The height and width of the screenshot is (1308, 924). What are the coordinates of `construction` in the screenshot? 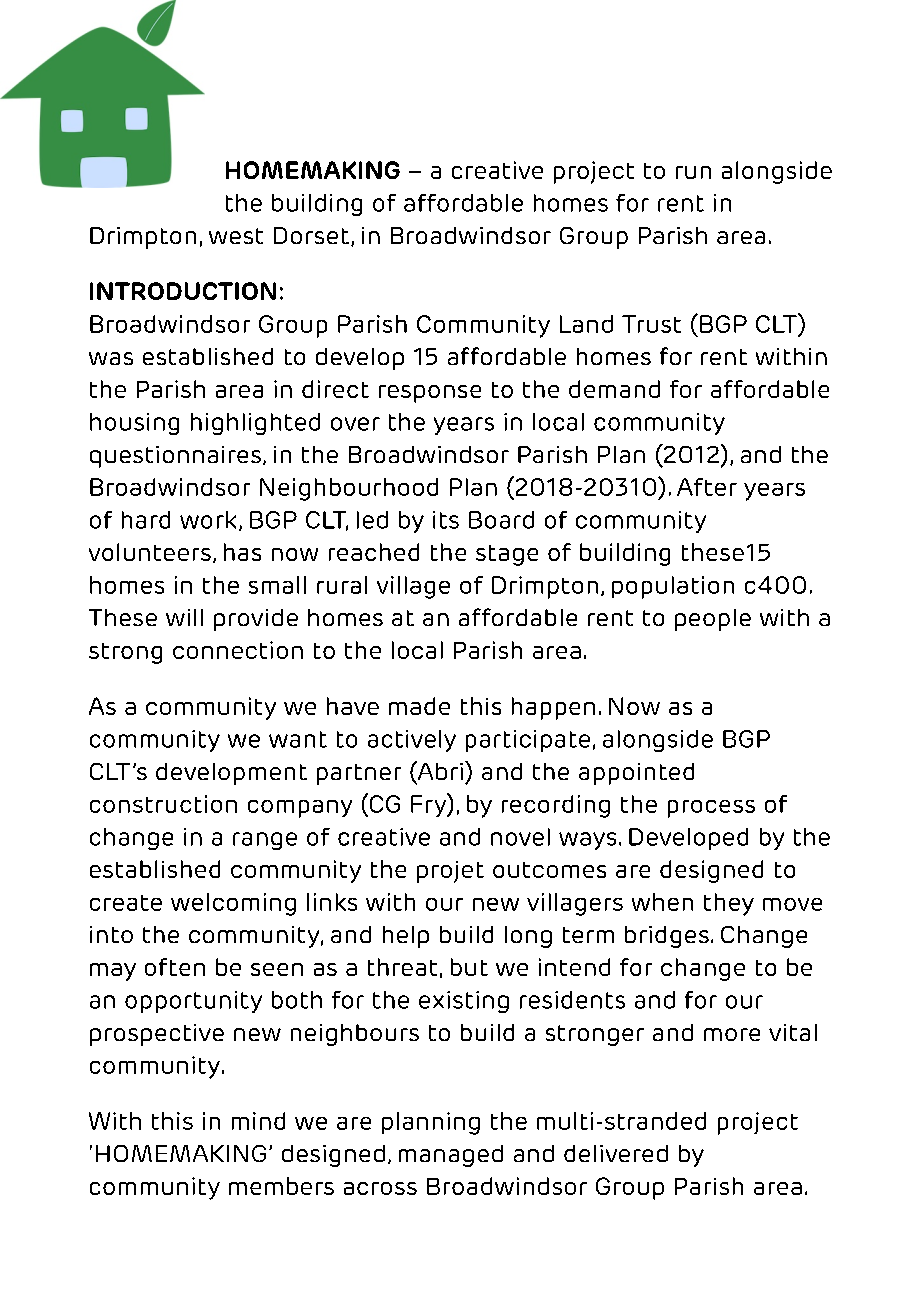 It's located at (163, 804).
